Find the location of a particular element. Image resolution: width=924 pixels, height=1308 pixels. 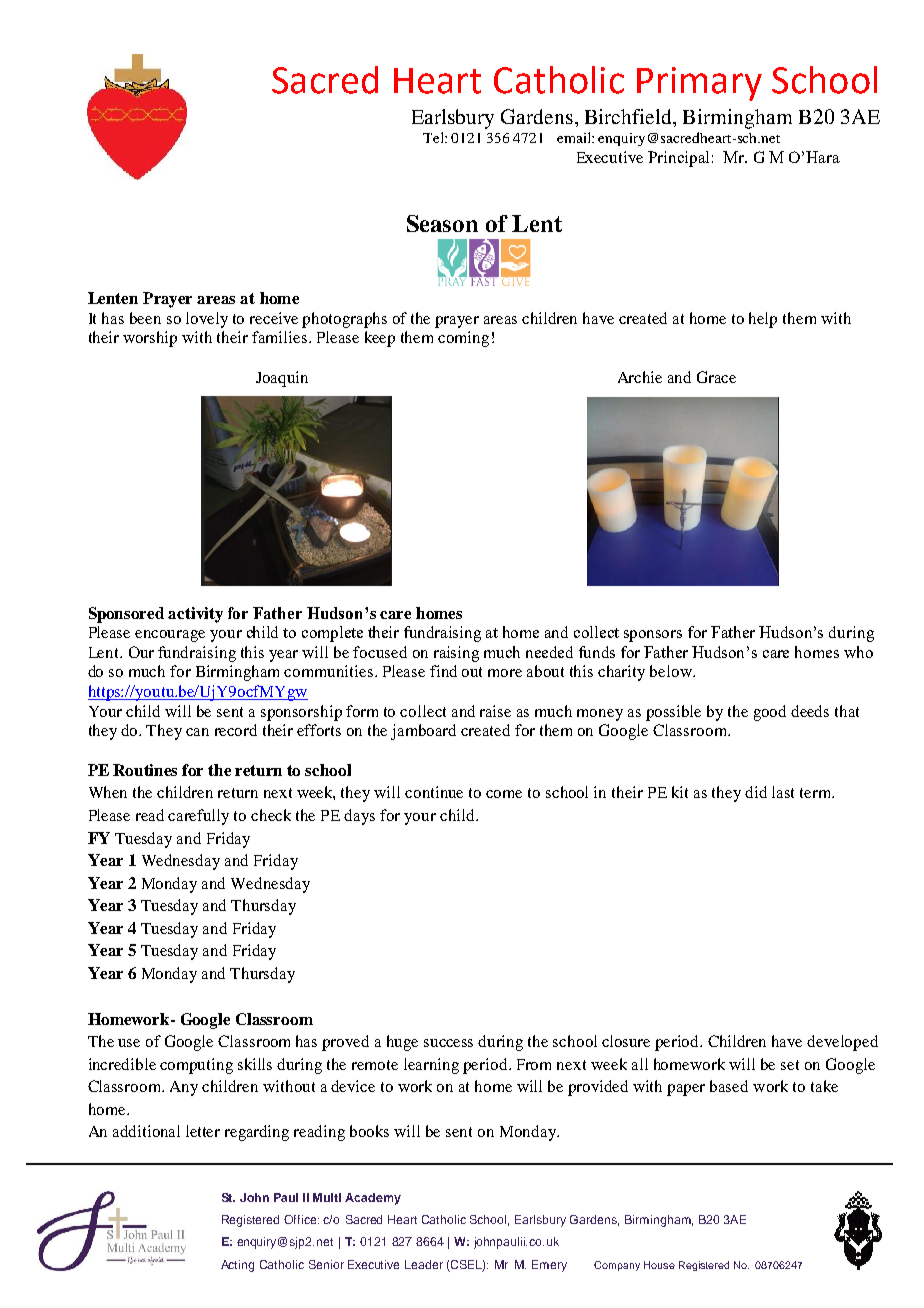

come is located at coordinates (504, 794).
